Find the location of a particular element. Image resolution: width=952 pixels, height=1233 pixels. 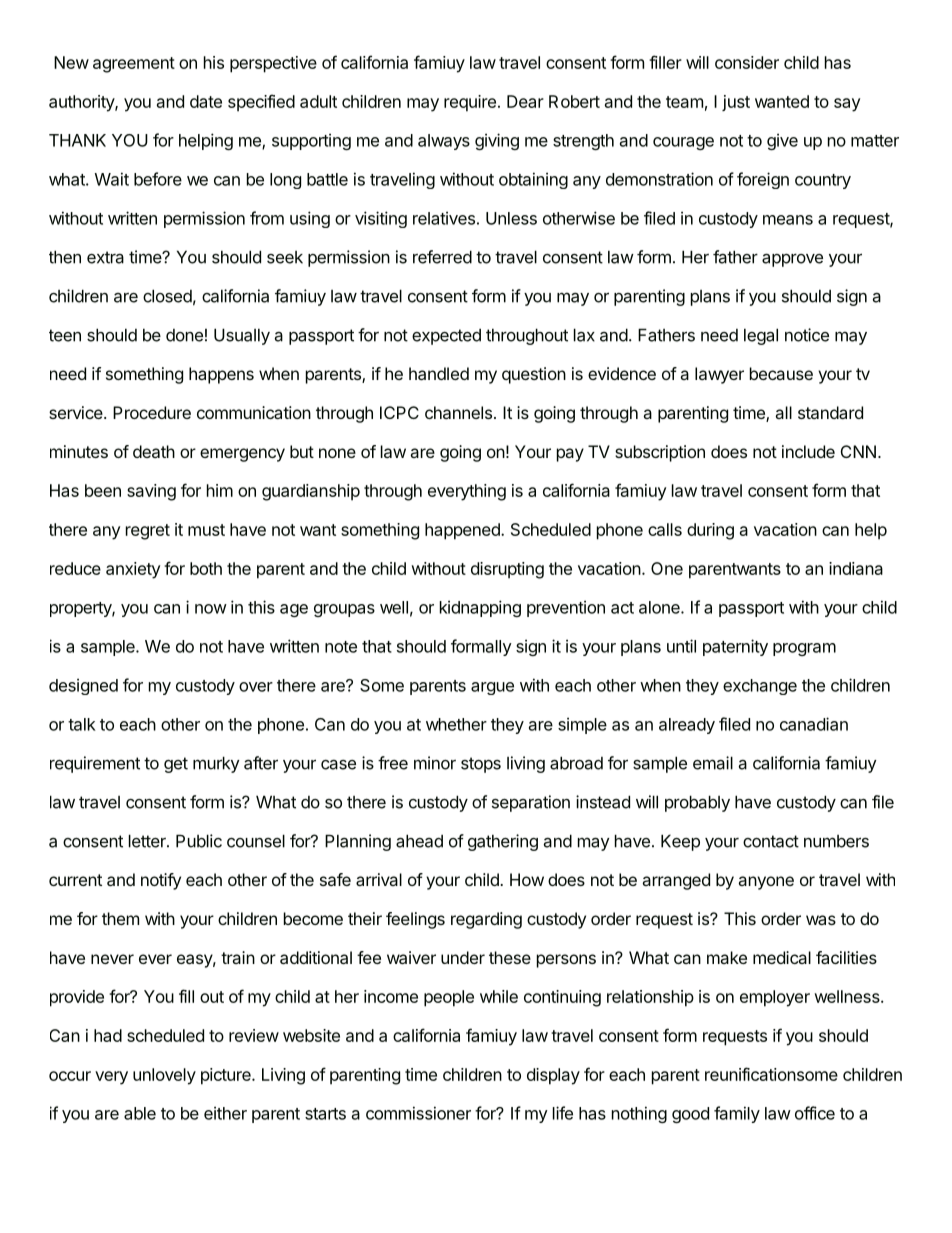

unlovely is located at coordinates (164, 1076).
